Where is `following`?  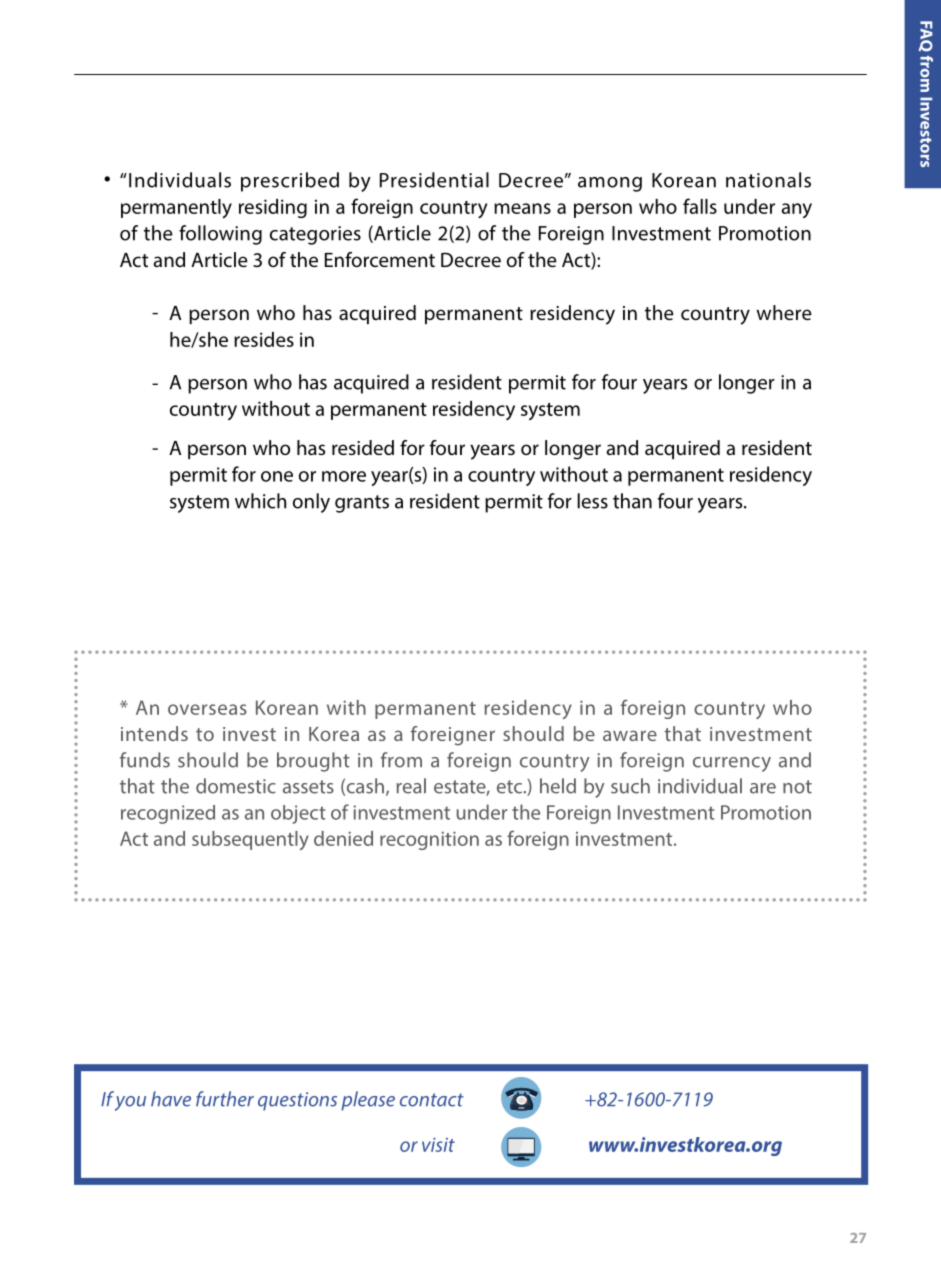 following is located at coordinates (220, 235).
